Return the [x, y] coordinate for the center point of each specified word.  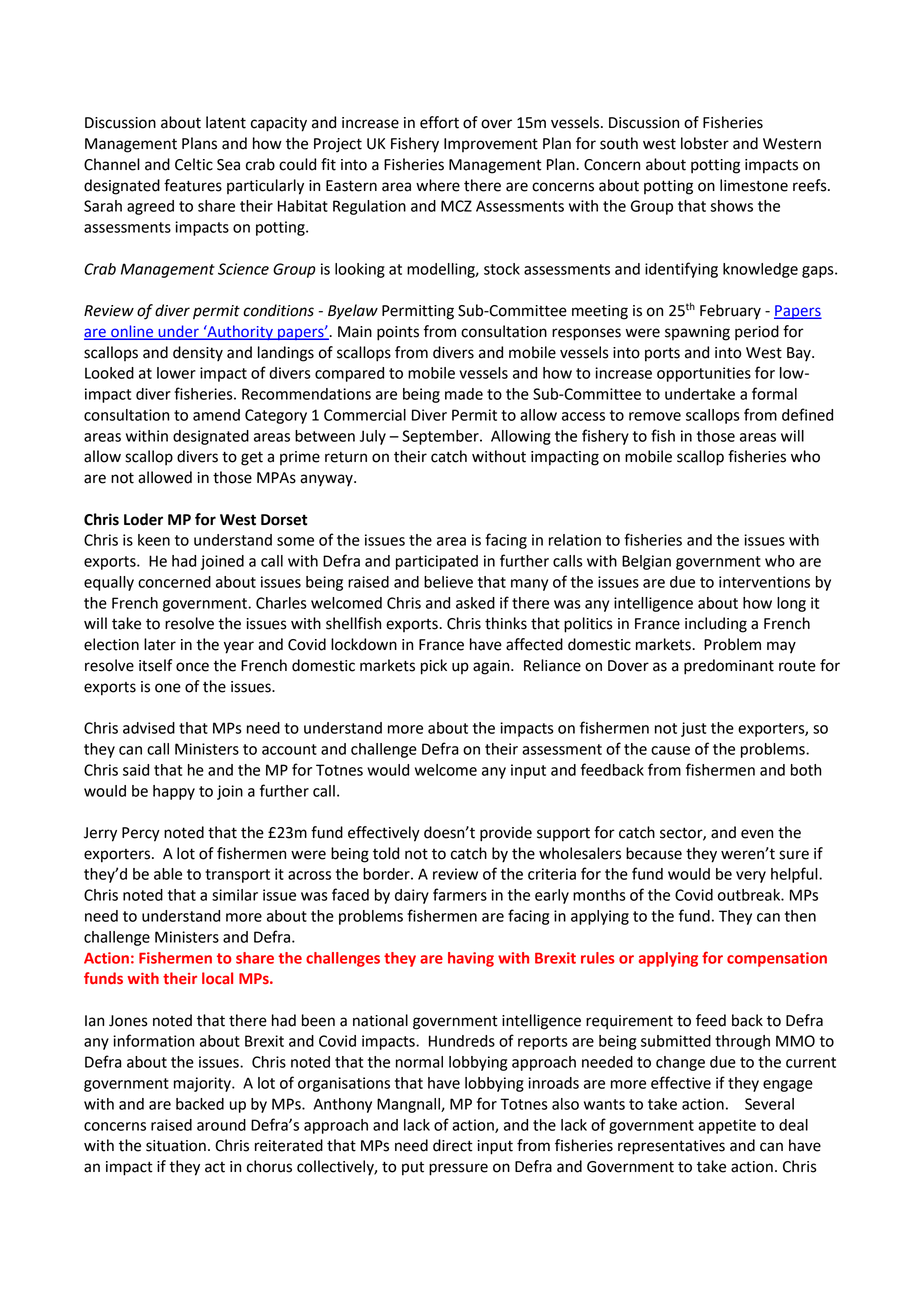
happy [174, 792]
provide [506, 834]
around [221, 1125]
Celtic [194, 164]
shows [731, 206]
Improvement [491, 145]
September [441, 437]
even [757, 834]
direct [453, 1145]
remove [655, 416]
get [252, 459]
